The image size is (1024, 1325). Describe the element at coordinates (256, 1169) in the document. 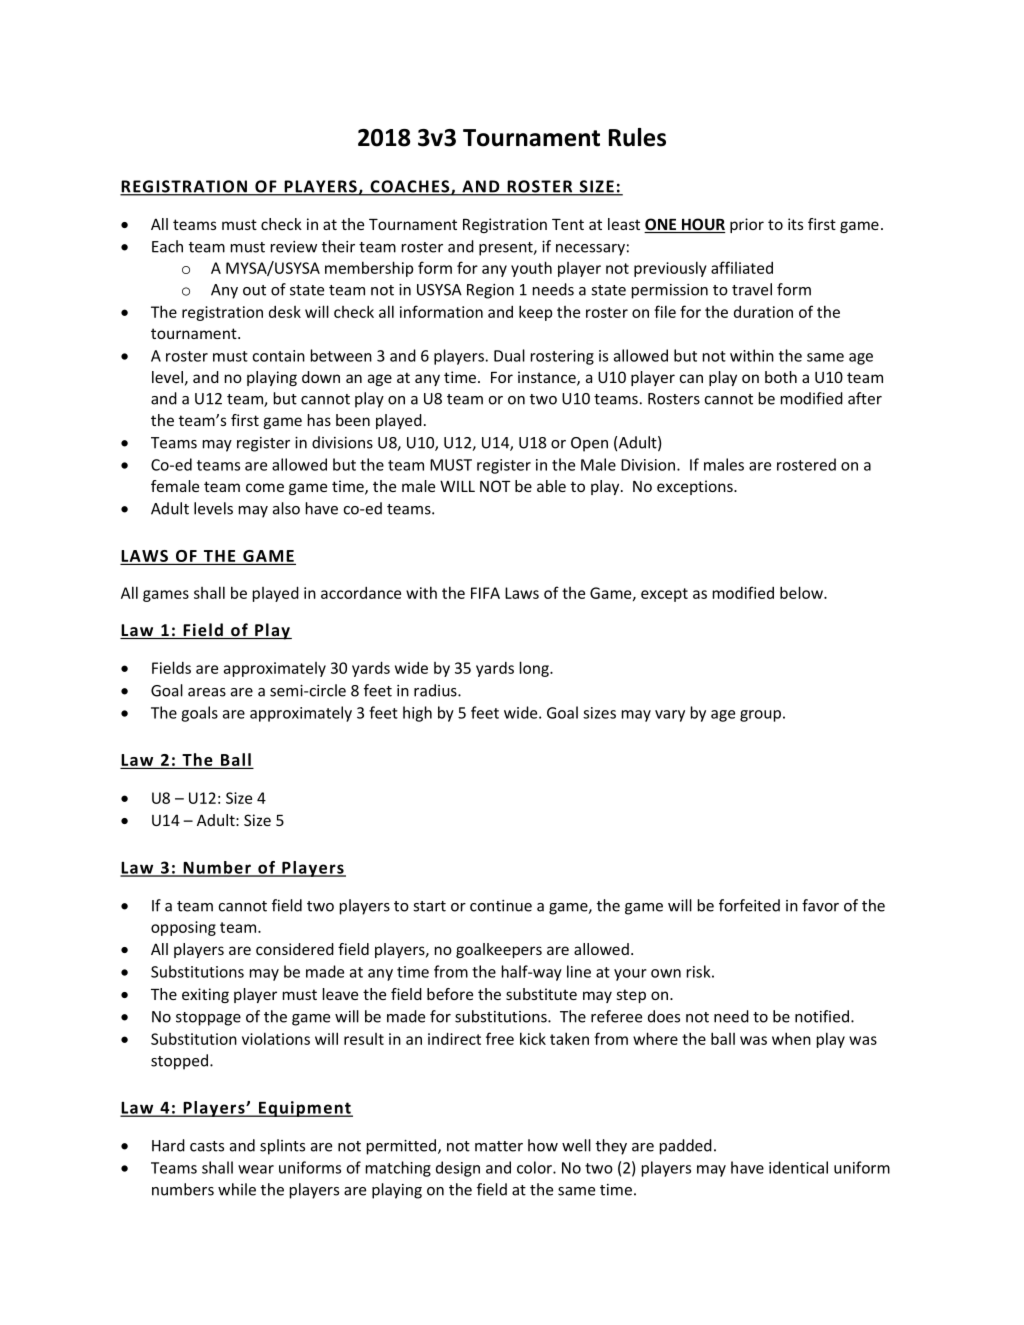

I see `wear` at that location.
